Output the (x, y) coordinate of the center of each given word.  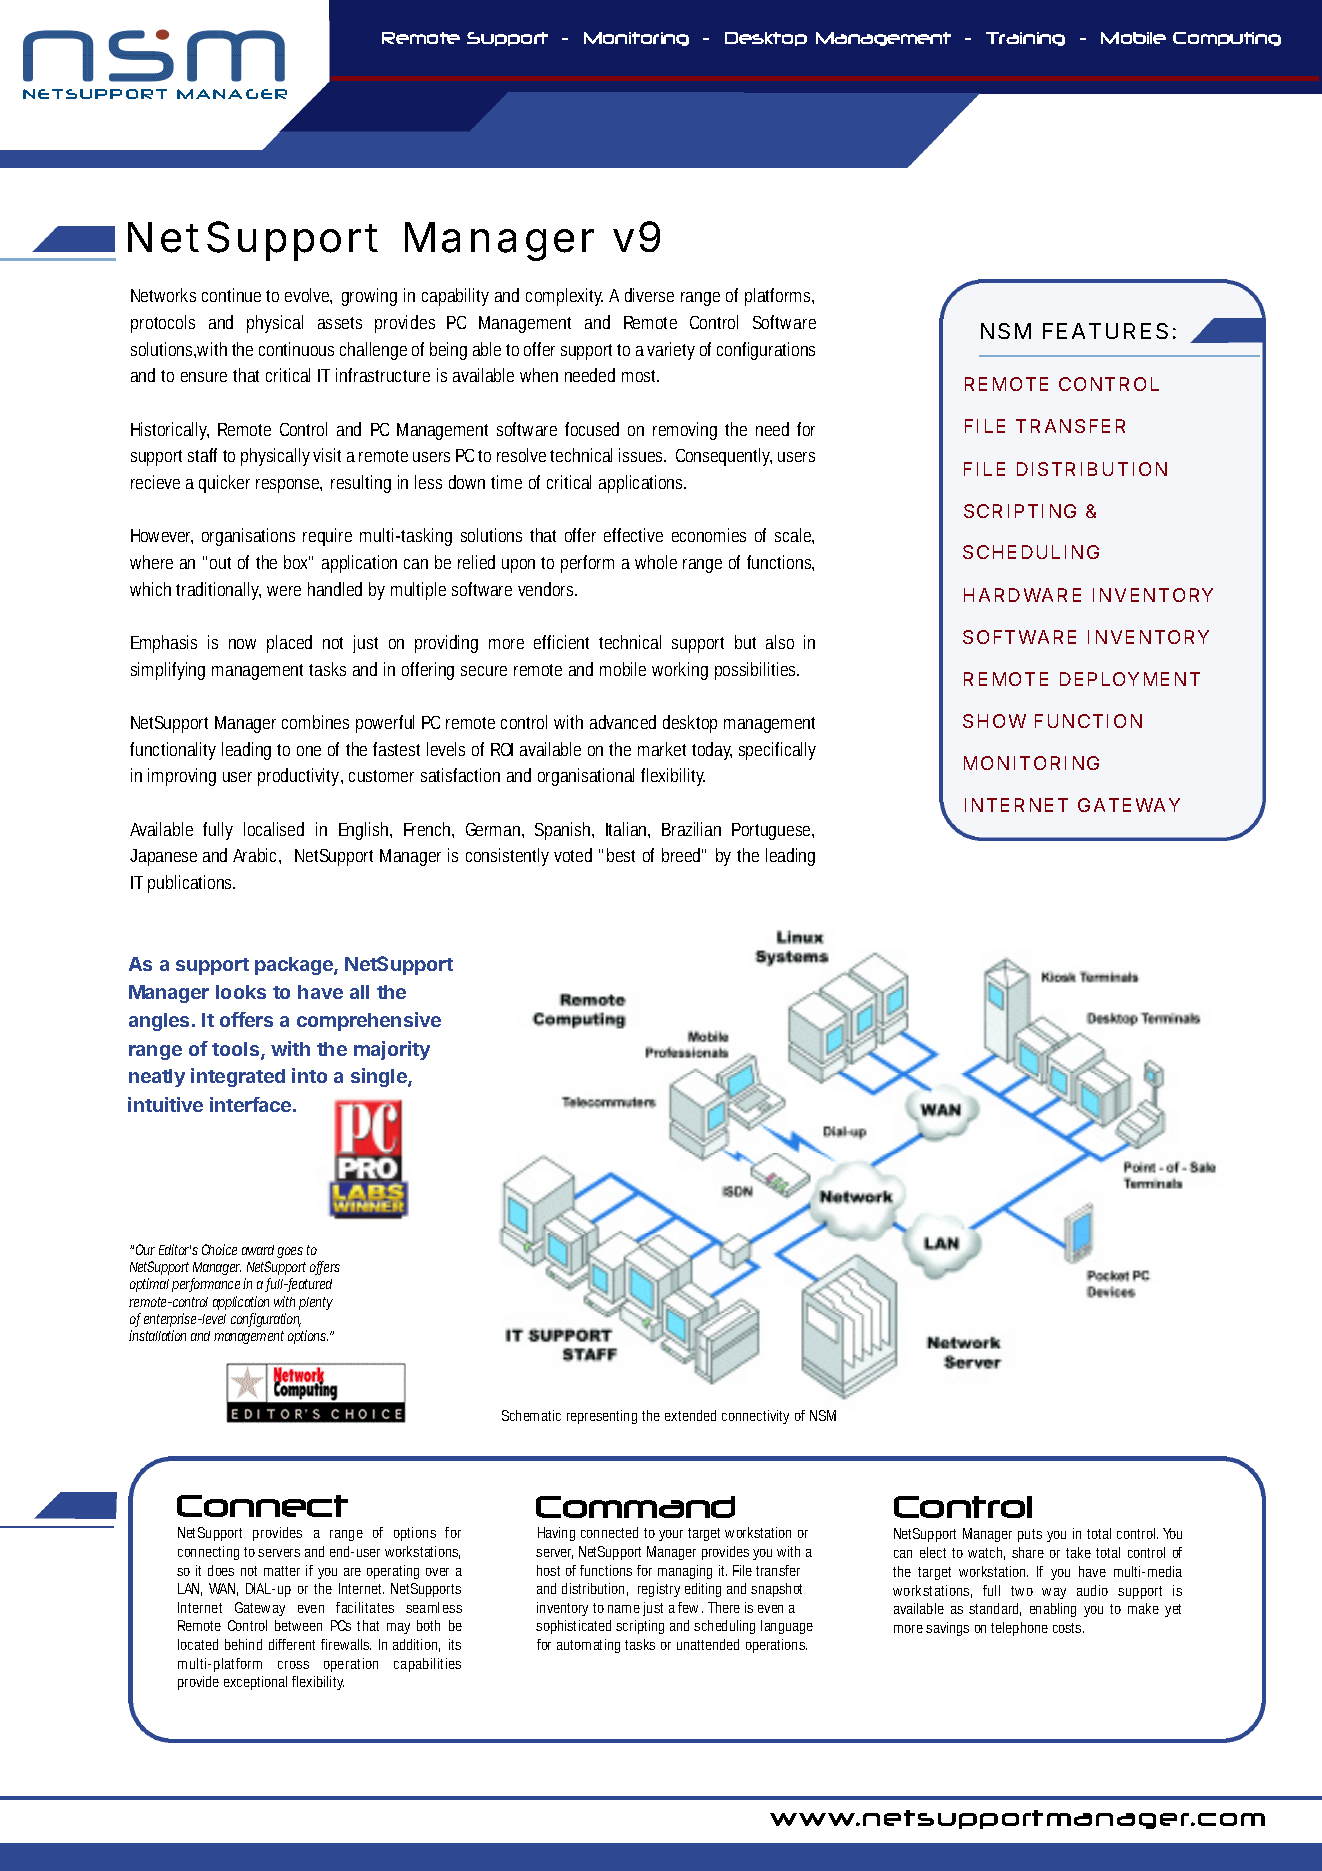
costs (1068, 1628)
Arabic (257, 856)
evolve (308, 296)
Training (1025, 39)
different (292, 1644)
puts (1030, 1535)
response (289, 486)
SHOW (994, 721)
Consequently (724, 457)
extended (690, 1415)
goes (290, 1252)
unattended (708, 1644)
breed (682, 855)
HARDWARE (1022, 595)
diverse (649, 295)
